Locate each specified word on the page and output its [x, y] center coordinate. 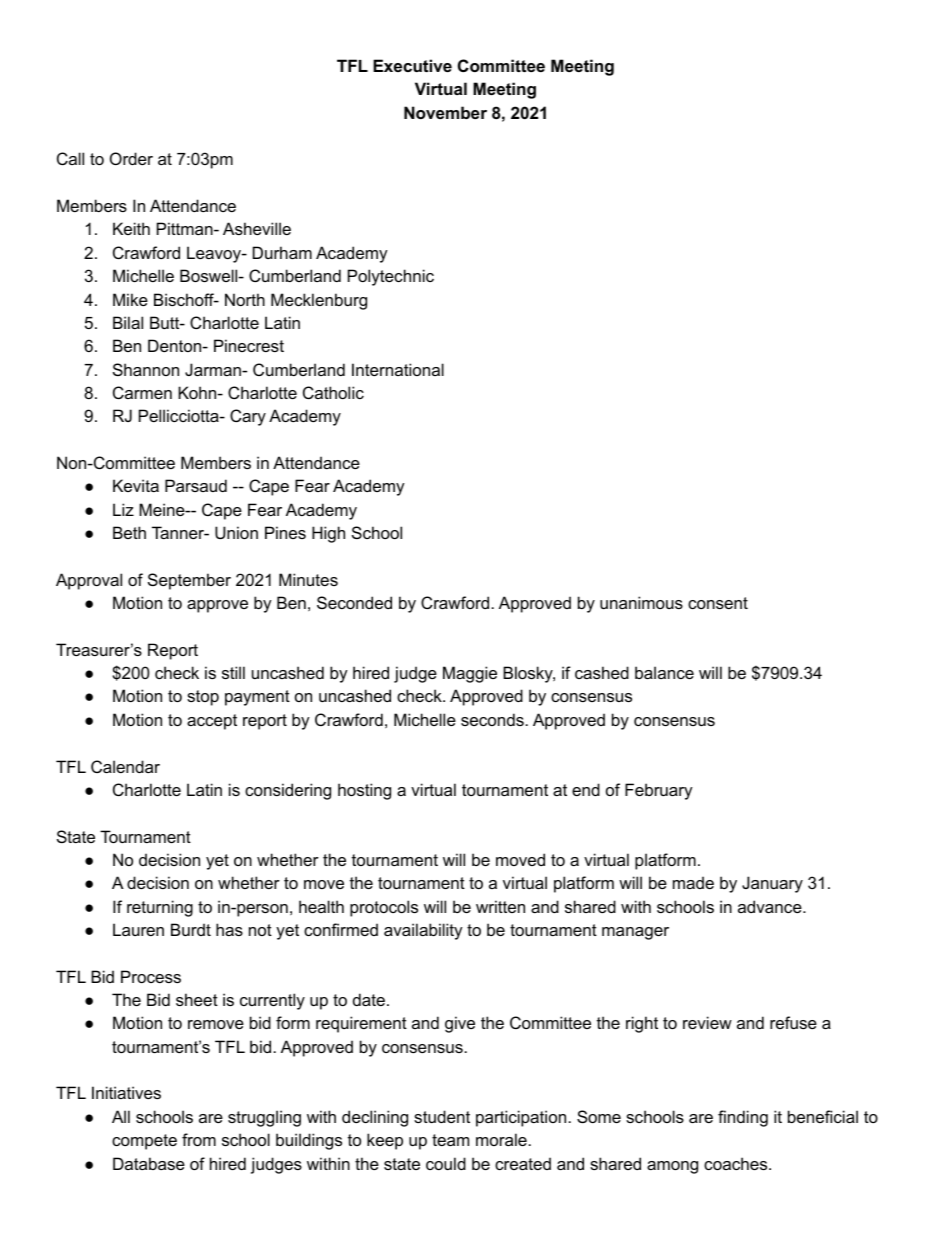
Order [131, 158]
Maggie [470, 674]
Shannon [146, 369]
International [398, 369]
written [500, 906]
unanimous [641, 602]
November [445, 112]
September [189, 581]
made [693, 882]
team [450, 1140]
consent [718, 603]
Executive [412, 65]
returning [160, 908]
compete [144, 1142]
